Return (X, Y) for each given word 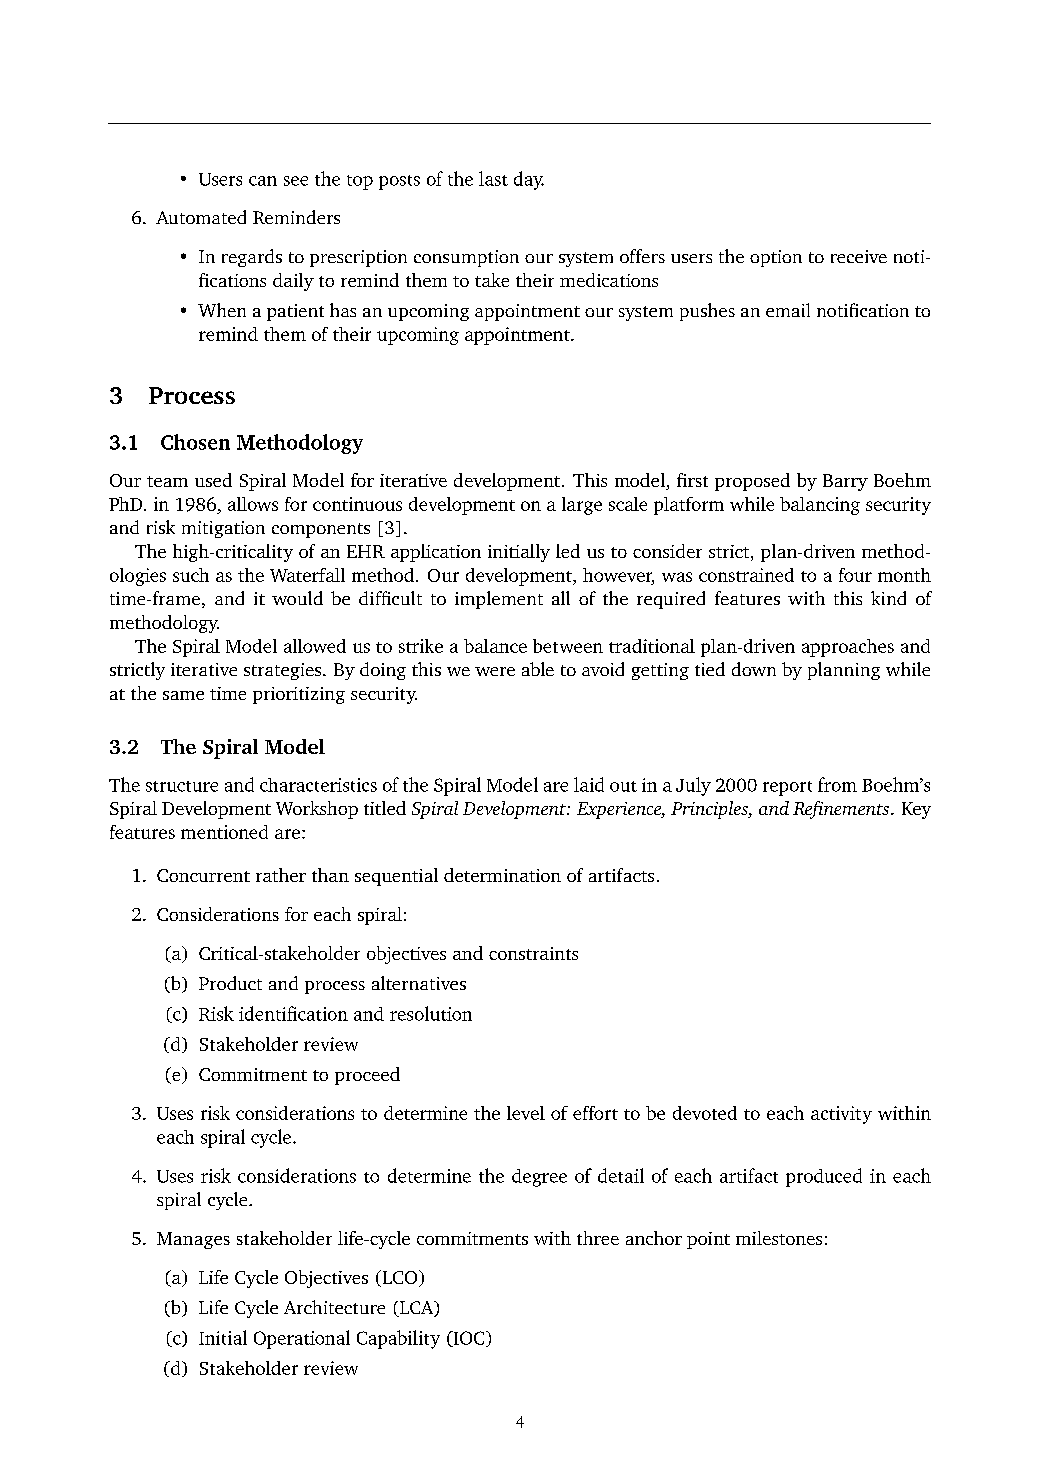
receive (859, 256)
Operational (302, 1339)
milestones (779, 1238)
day (529, 180)
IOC (469, 1339)
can (263, 181)
